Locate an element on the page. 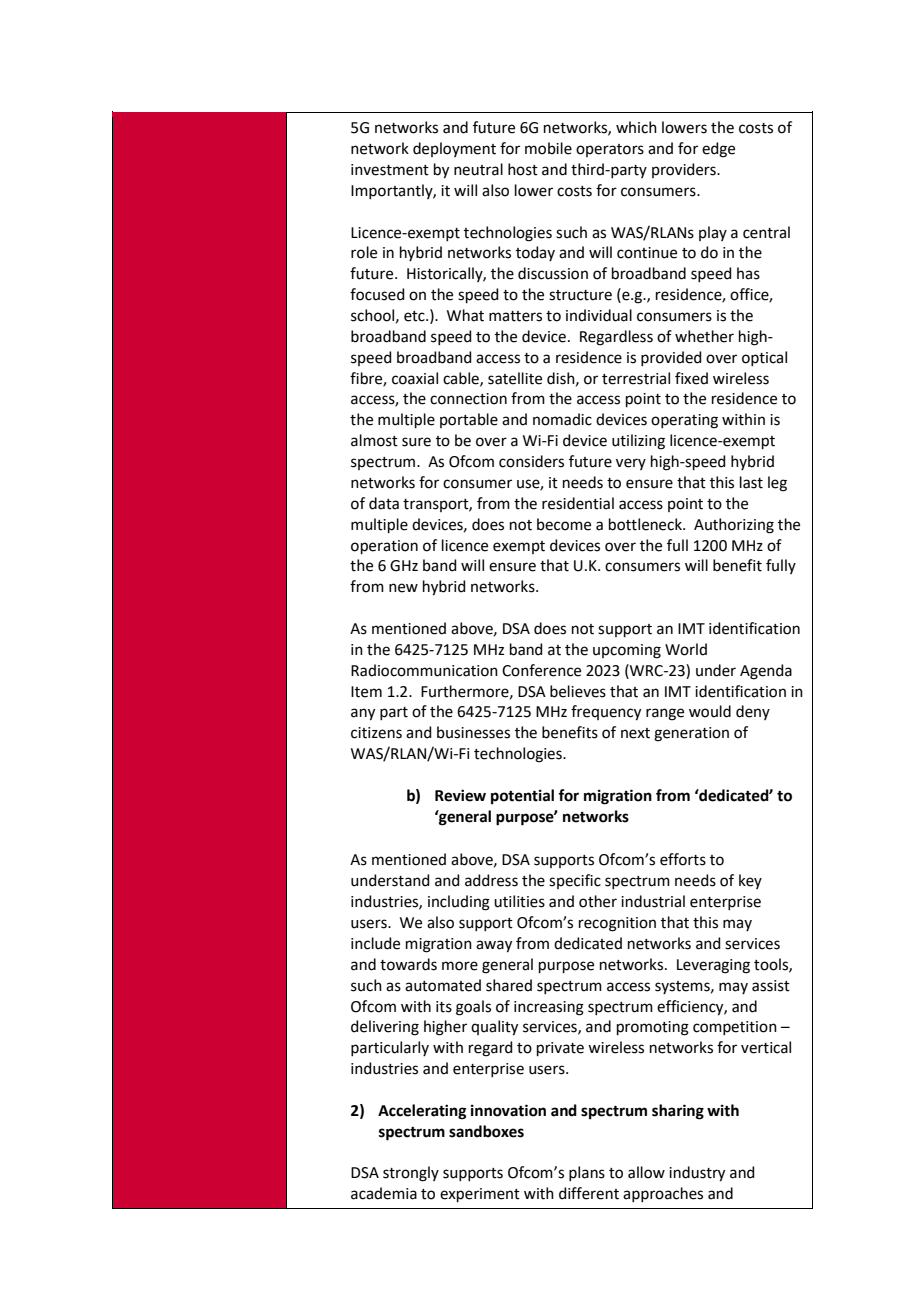 The image size is (924, 1308). strongly is located at coordinates (411, 1174).
